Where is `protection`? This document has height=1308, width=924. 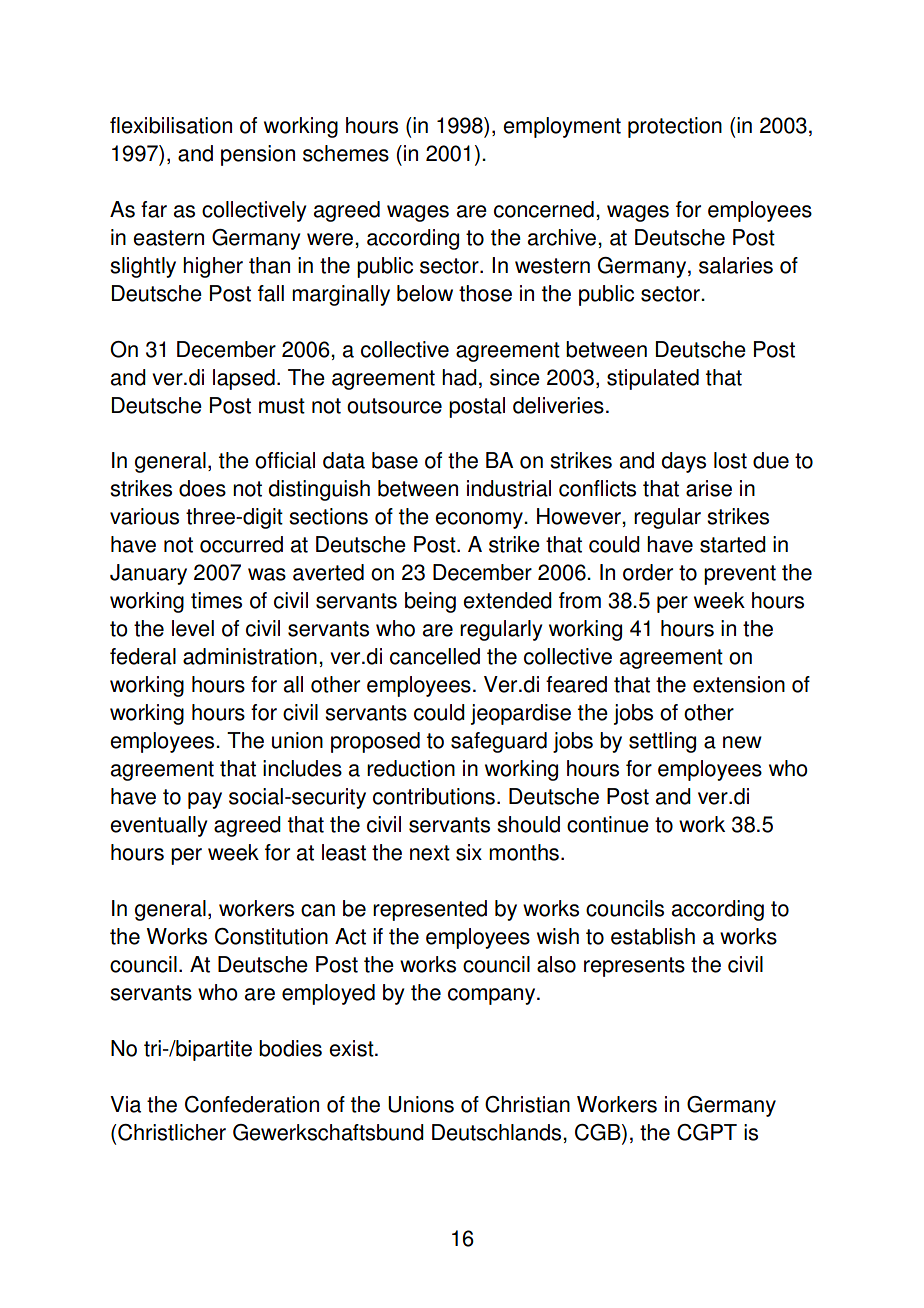
protection is located at coordinates (675, 127).
